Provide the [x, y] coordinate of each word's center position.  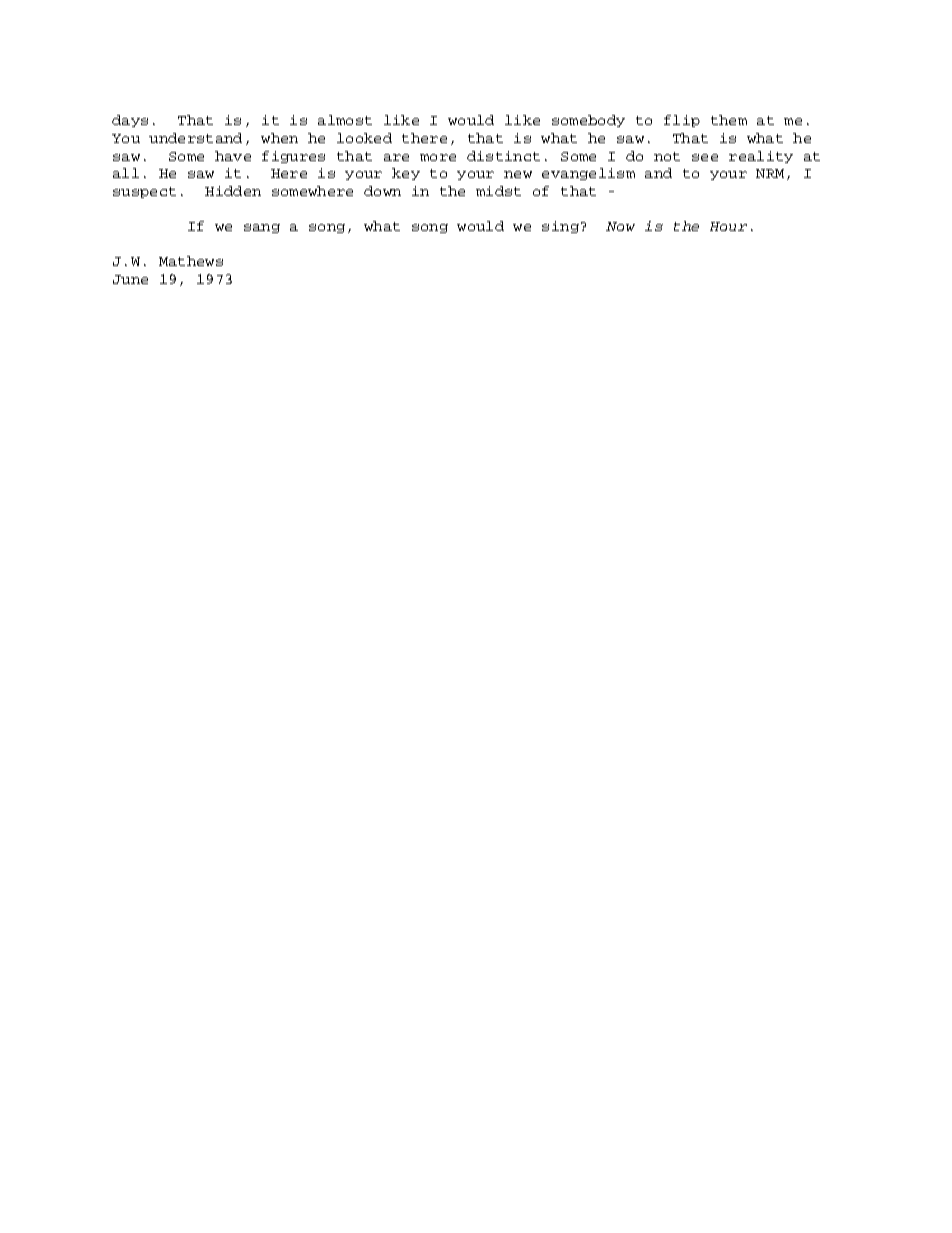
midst [498, 191]
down [382, 191]
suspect [144, 192]
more [438, 157]
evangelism [588, 174]
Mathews [191, 261]
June [130, 279]
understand [195, 138]
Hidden [233, 191]
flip [682, 121]
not [667, 156]
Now [620, 226]
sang [262, 228]
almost [345, 120]
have [233, 156]
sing [560, 227]
